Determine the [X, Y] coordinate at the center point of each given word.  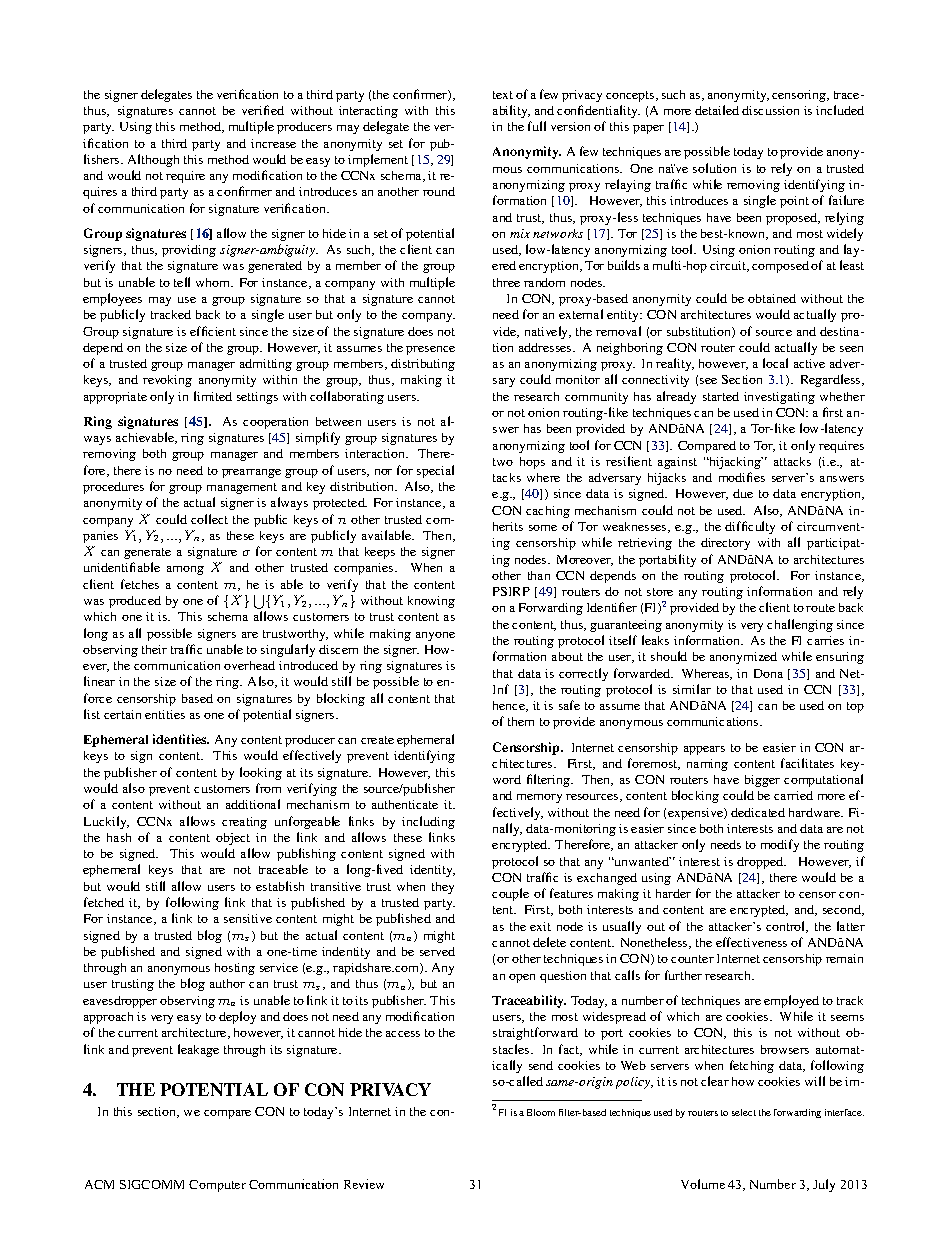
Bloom [541, 1112]
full [537, 126]
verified [263, 110]
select [744, 1112]
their [154, 649]
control [787, 927]
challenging [800, 625]
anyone [435, 636]
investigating [779, 398]
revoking [167, 381]
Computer [217, 1186]
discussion [770, 110]
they [443, 888]
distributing [423, 365]
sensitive [248, 918]
